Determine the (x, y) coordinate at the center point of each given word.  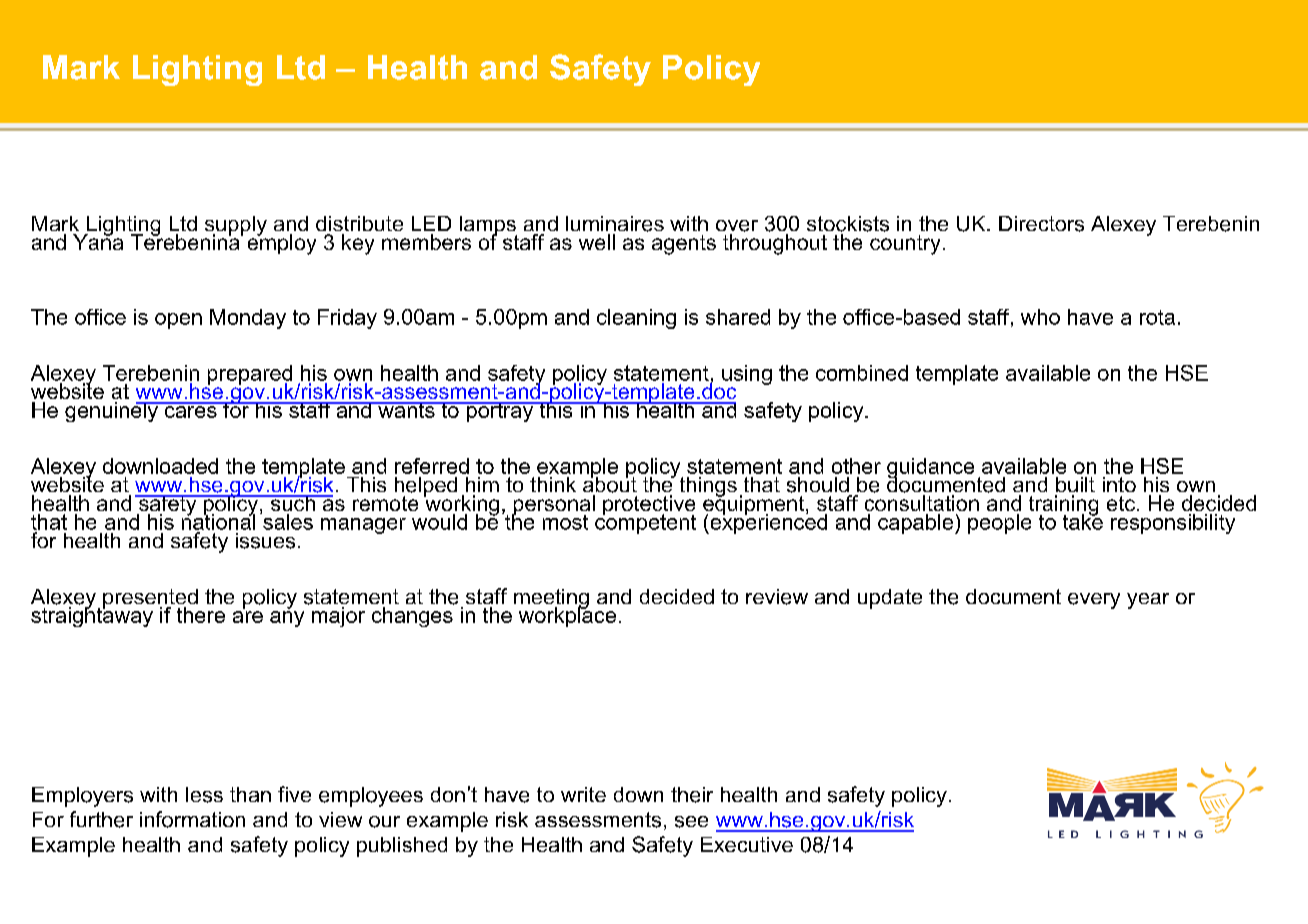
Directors (1041, 224)
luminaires (615, 224)
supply (236, 226)
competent (645, 523)
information (192, 819)
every (1094, 601)
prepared (250, 376)
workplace (567, 616)
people (999, 524)
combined (862, 373)
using (747, 375)
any (287, 619)
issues (265, 541)
